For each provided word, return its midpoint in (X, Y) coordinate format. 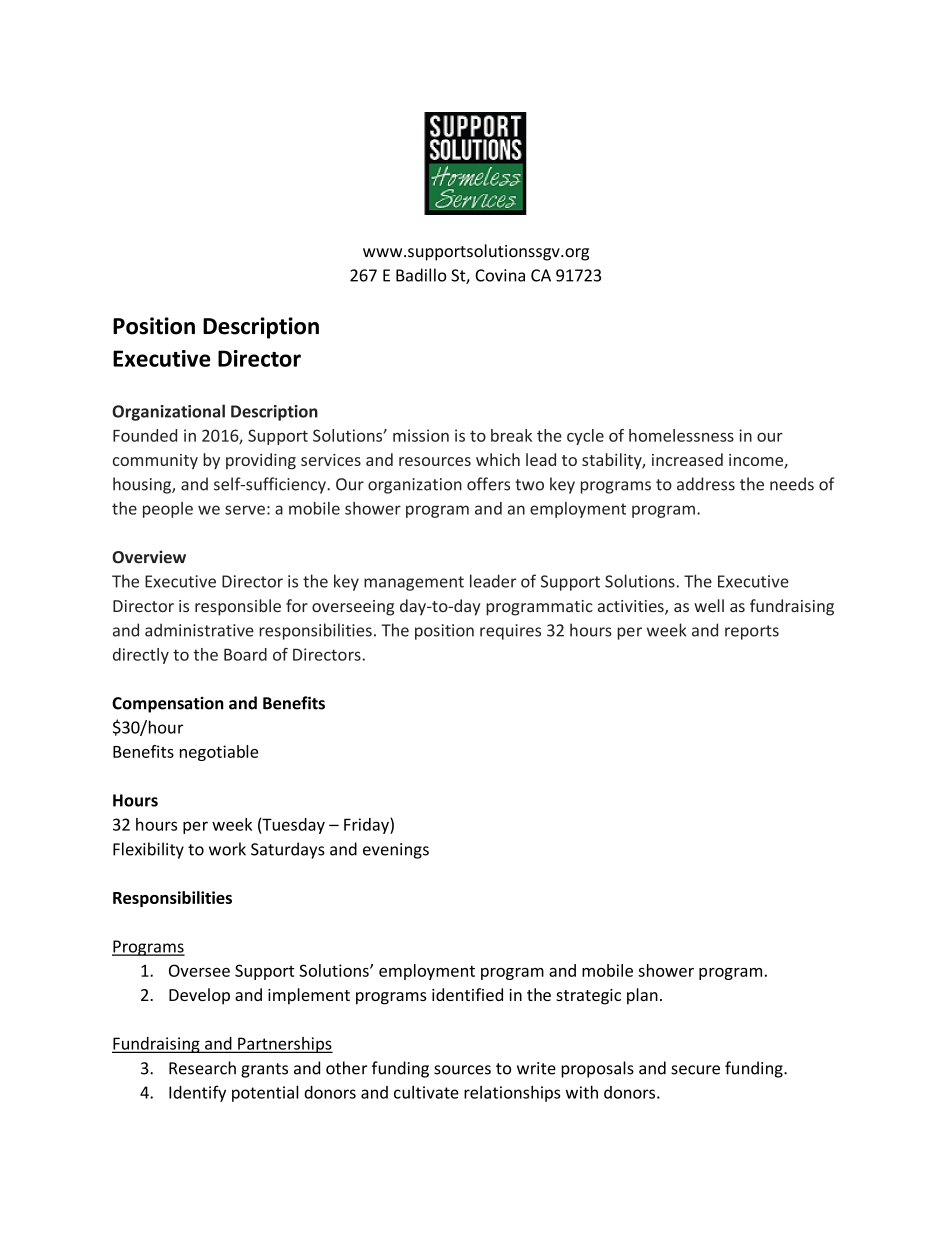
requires (510, 632)
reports (752, 632)
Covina (500, 275)
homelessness (681, 435)
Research (202, 1068)
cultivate (426, 1092)
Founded (145, 435)
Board (245, 654)
